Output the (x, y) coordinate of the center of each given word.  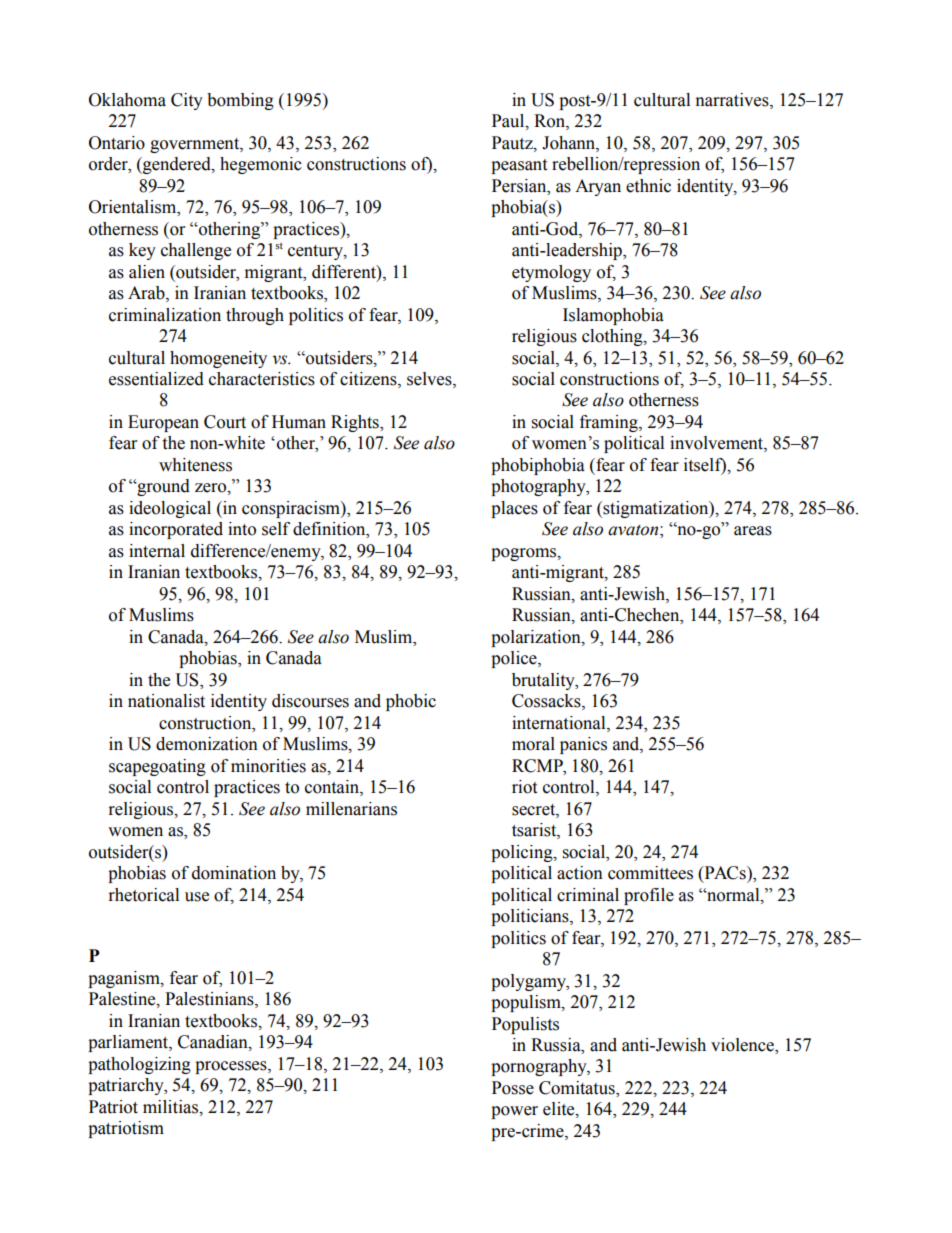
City (187, 101)
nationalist (166, 701)
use (197, 897)
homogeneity (218, 359)
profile (649, 896)
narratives (733, 100)
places (514, 509)
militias (171, 1107)
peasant (519, 166)
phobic (411, 702)
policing (523, 853)
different (345, 272)
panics (583, 745)
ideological (170, 509)
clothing (613, 337)
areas (753, 531)
